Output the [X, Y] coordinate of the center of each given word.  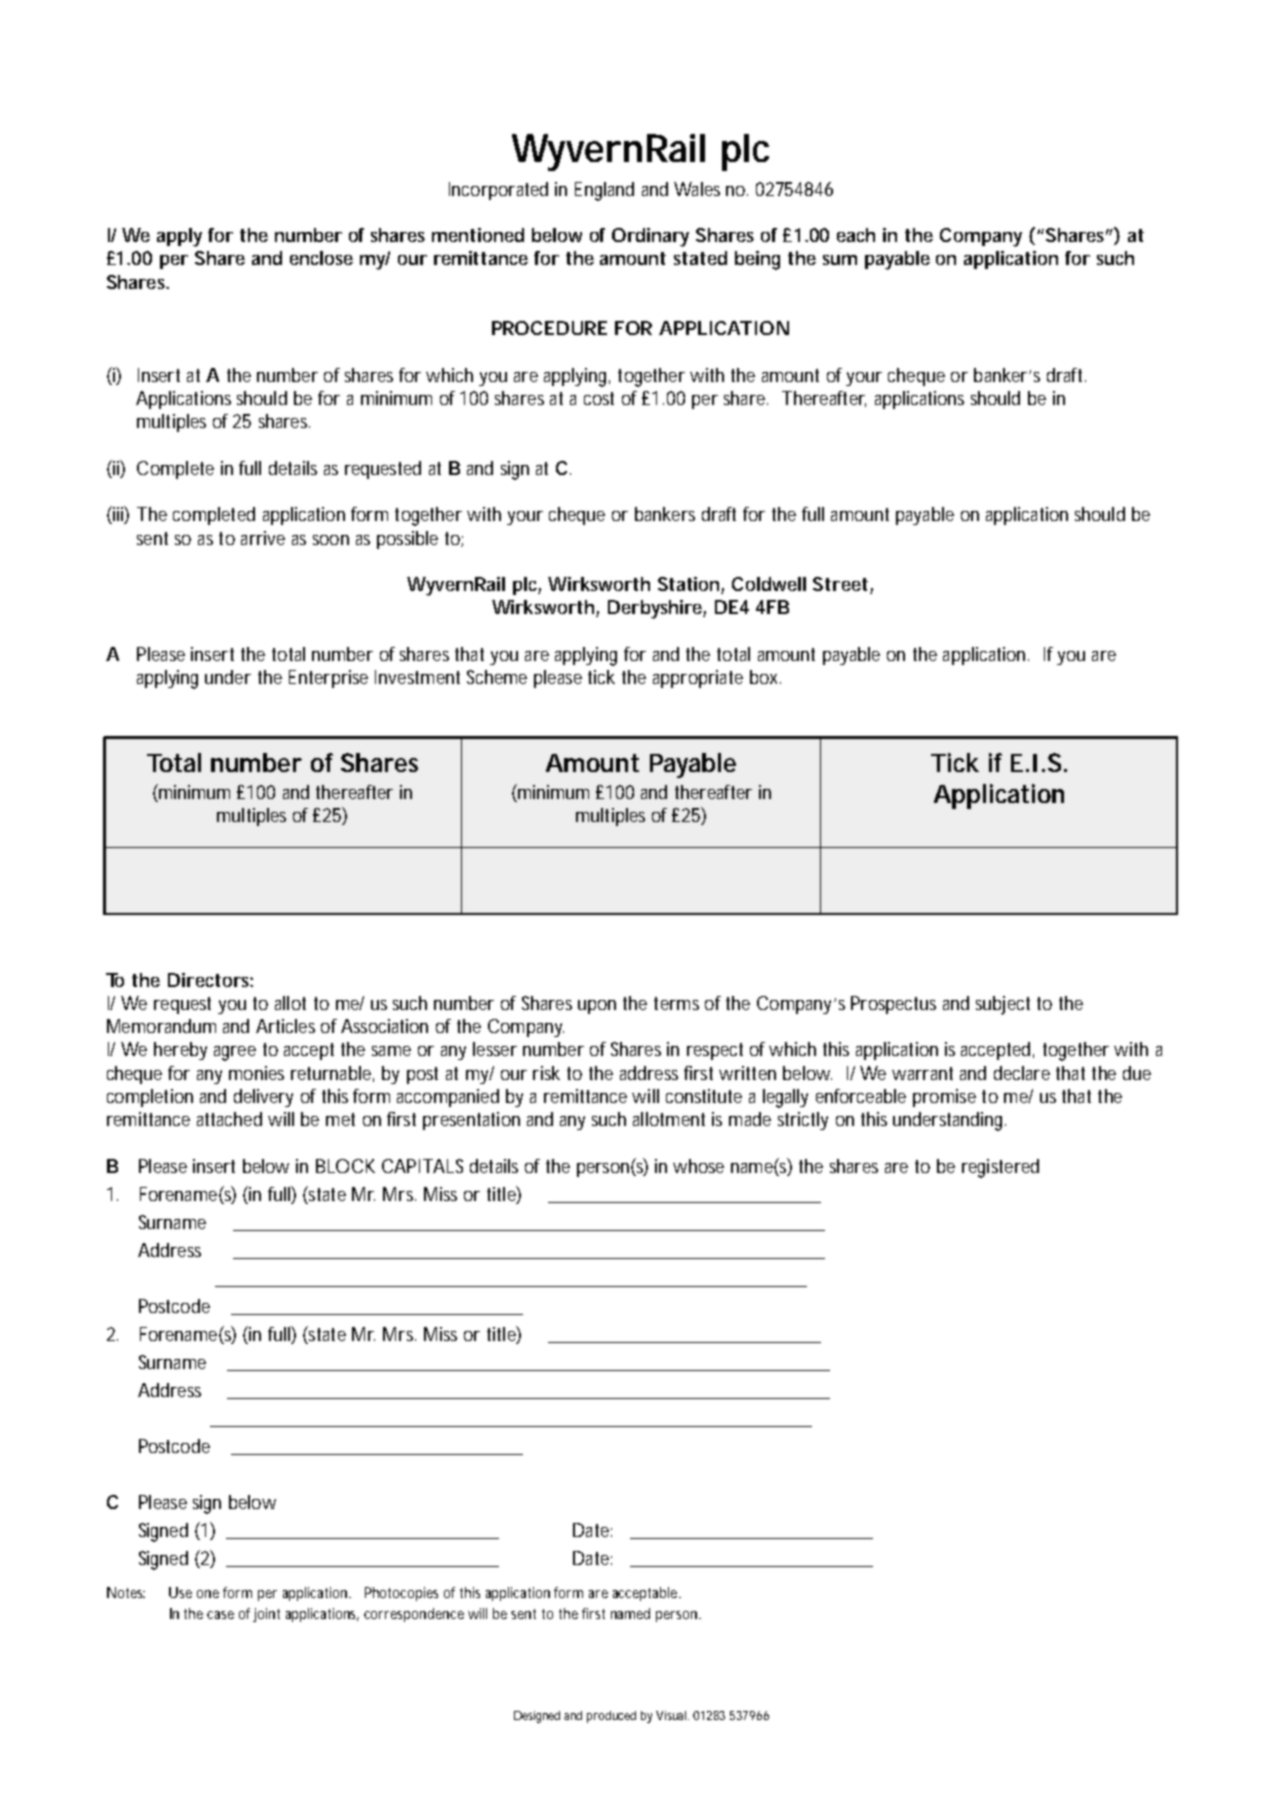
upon [597, 1007]
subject [1003, 1005]
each [856, 235]
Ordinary [650, 237]
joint [266, 1615]
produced [611, 1717]
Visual [672, 1715]
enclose [321, 258]
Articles [285, 1026]
